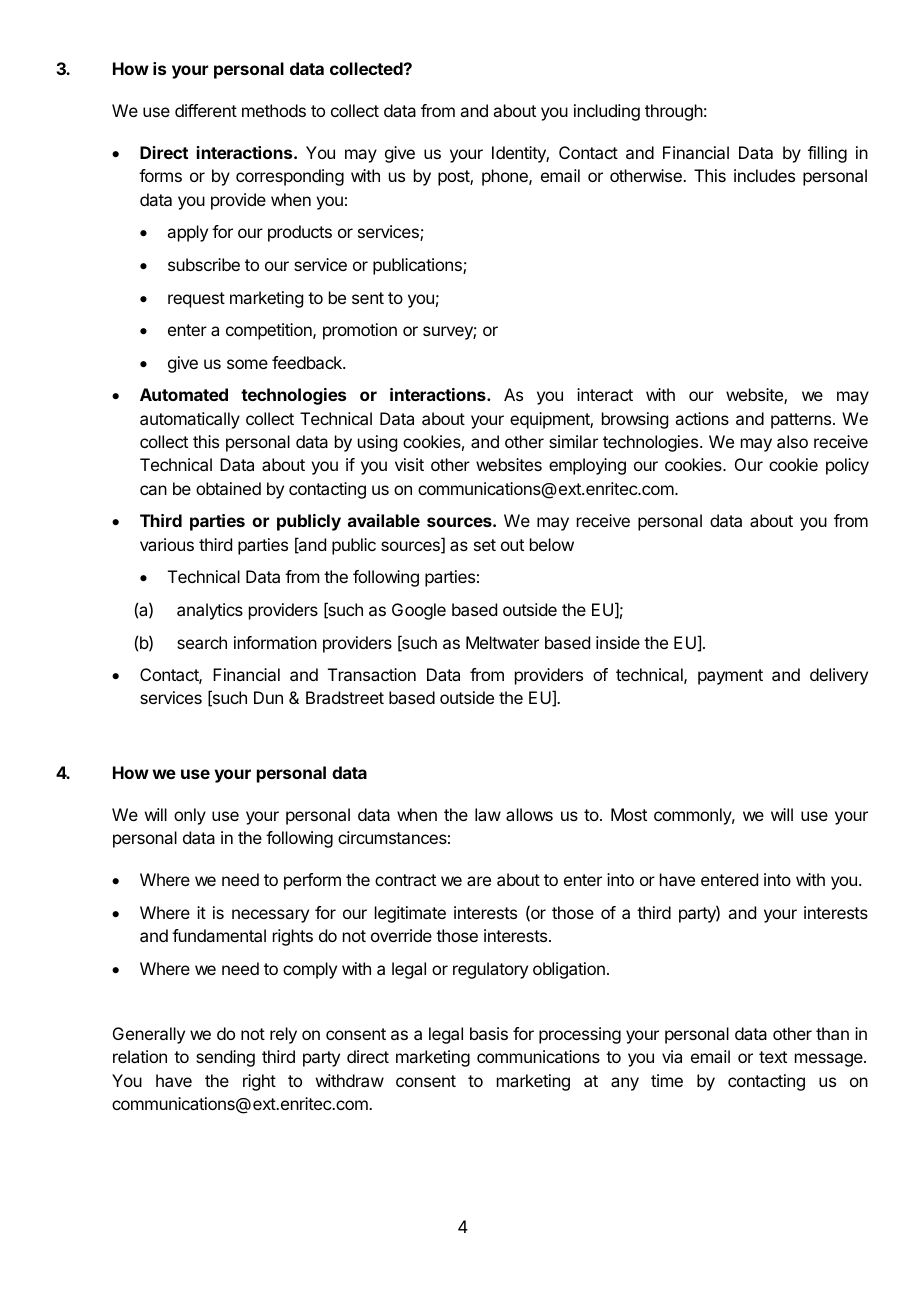  Describe the element at coordinates (792, 441) in the screenshot. I see `also` at that location.
